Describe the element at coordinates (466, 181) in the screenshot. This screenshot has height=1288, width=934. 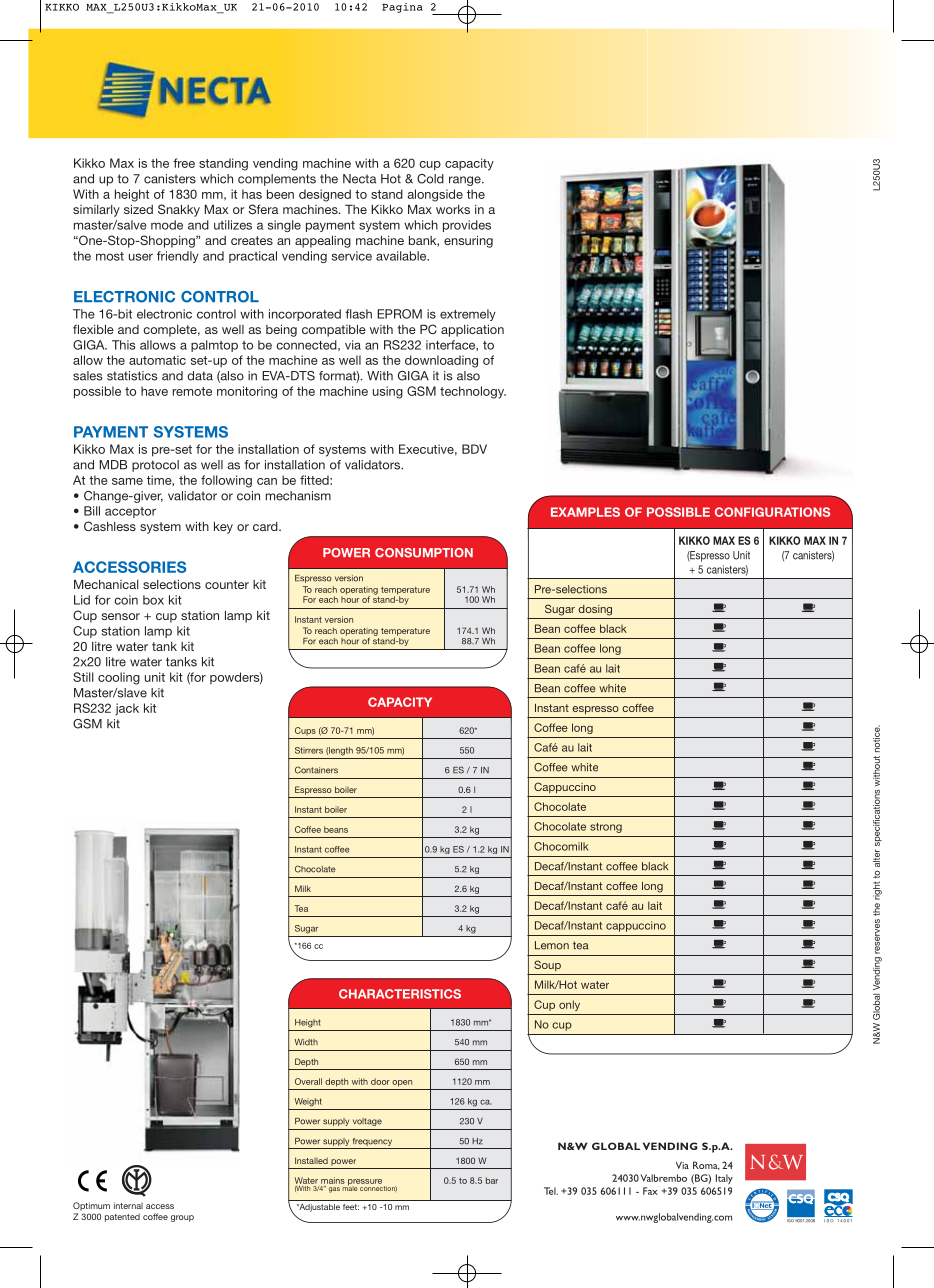
I see `range` at that location.
